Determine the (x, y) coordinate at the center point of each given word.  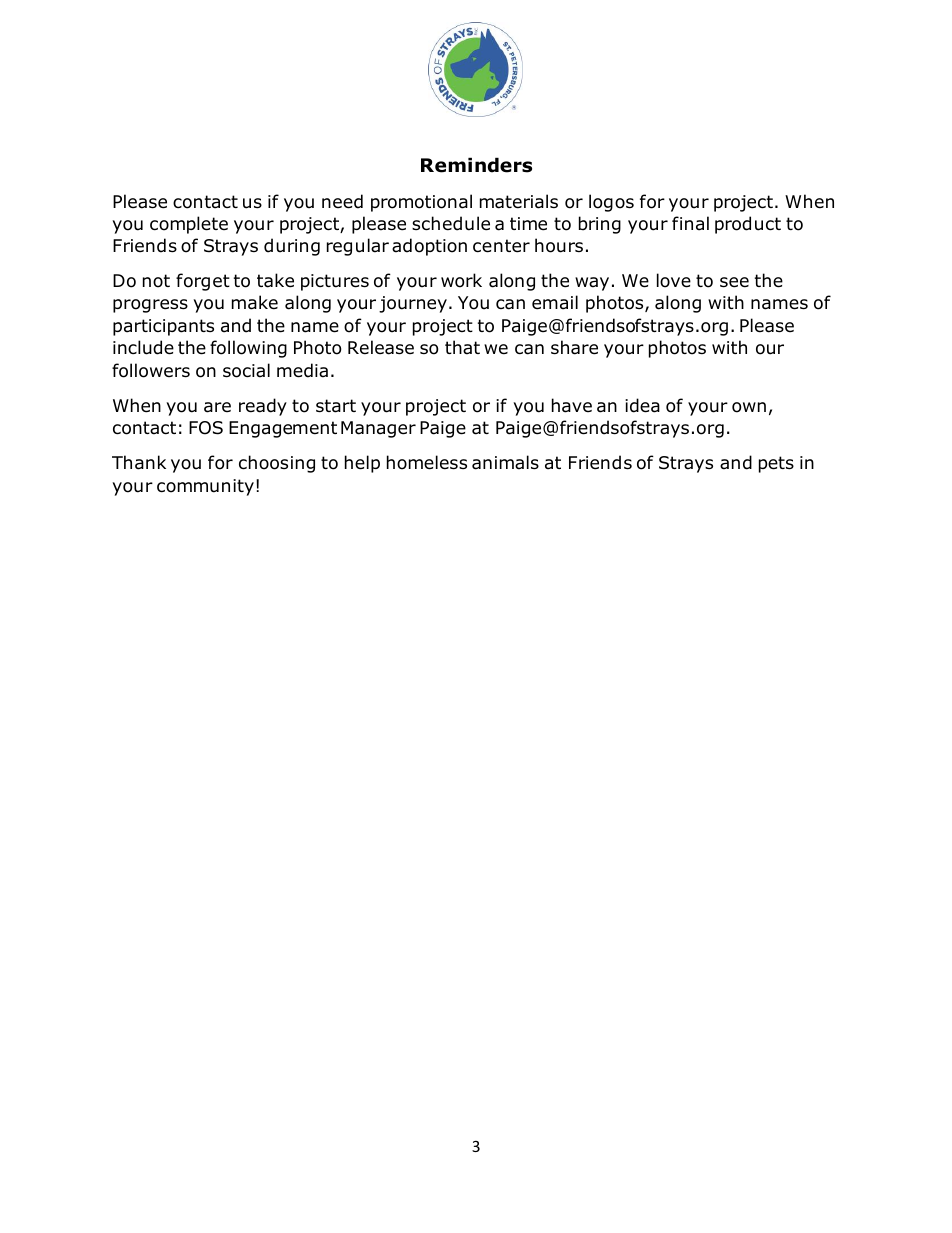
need (342, 201)
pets (776, 464)
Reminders (476, 165)
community (205, 487)
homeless (427, 462)
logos (611, 203)
